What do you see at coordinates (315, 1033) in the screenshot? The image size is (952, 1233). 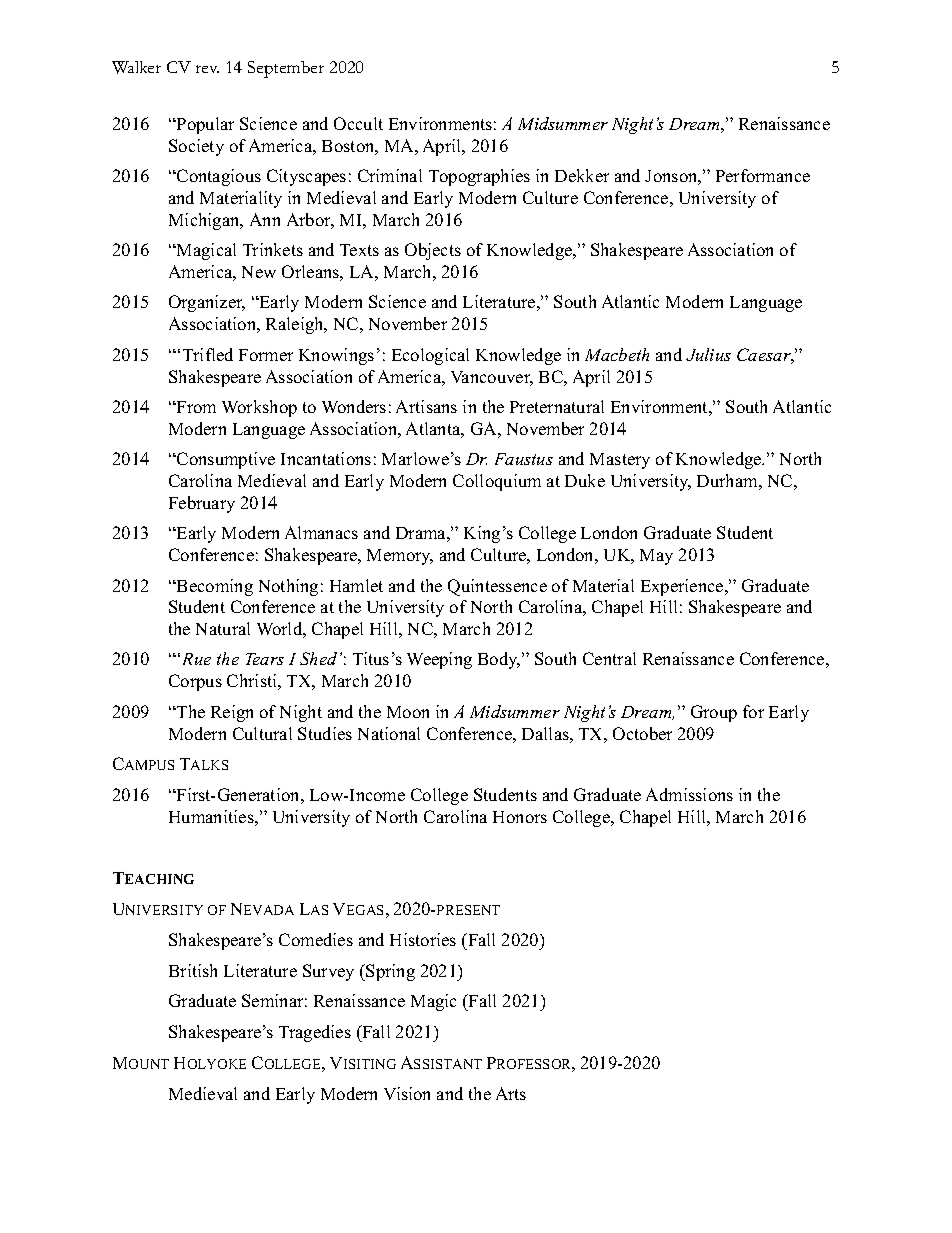 I see `Tragedies` at bounding box center [315, 1033].
